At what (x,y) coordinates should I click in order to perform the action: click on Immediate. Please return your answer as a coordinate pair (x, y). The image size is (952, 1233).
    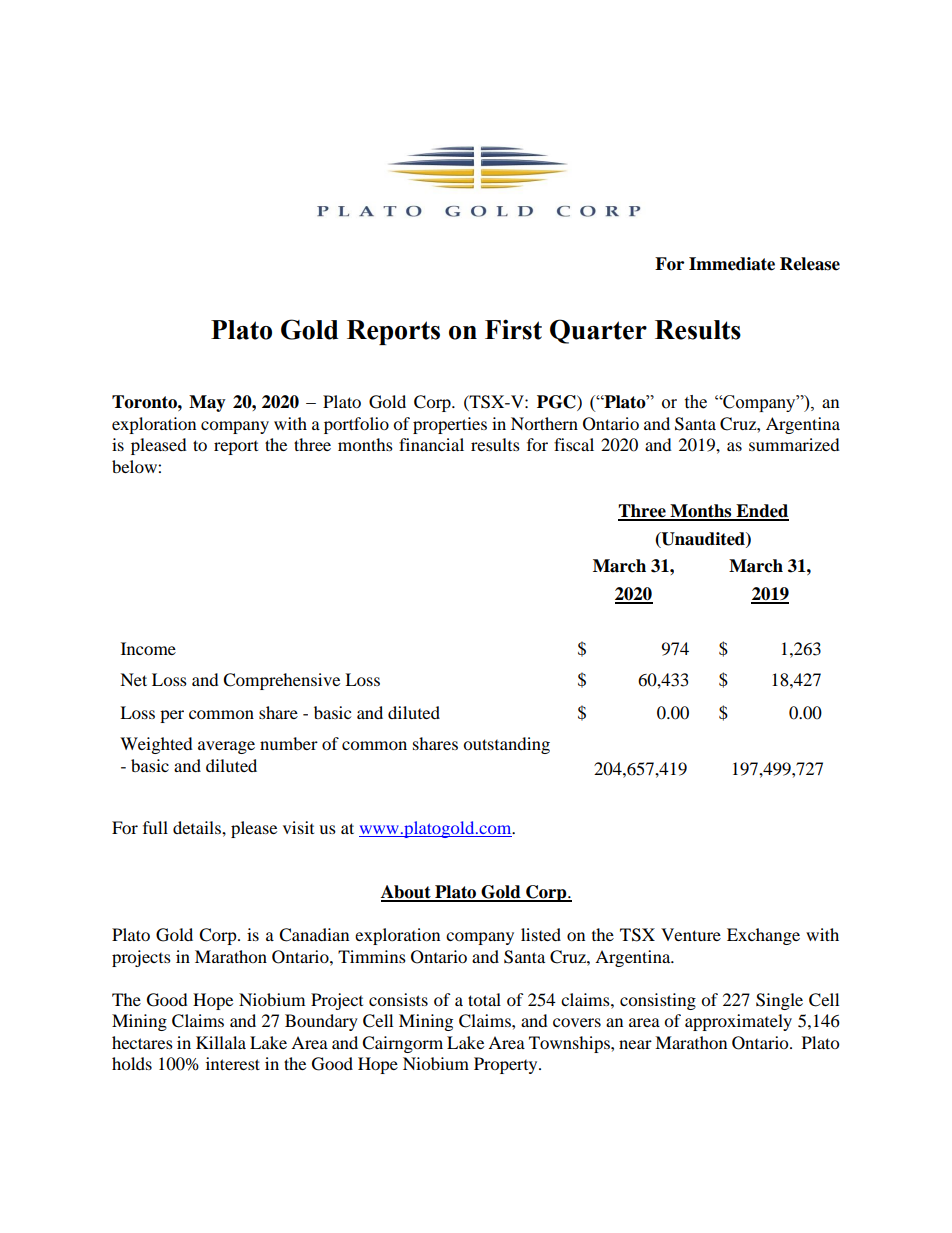
    Looking at the image, I should click on (732, 264).
